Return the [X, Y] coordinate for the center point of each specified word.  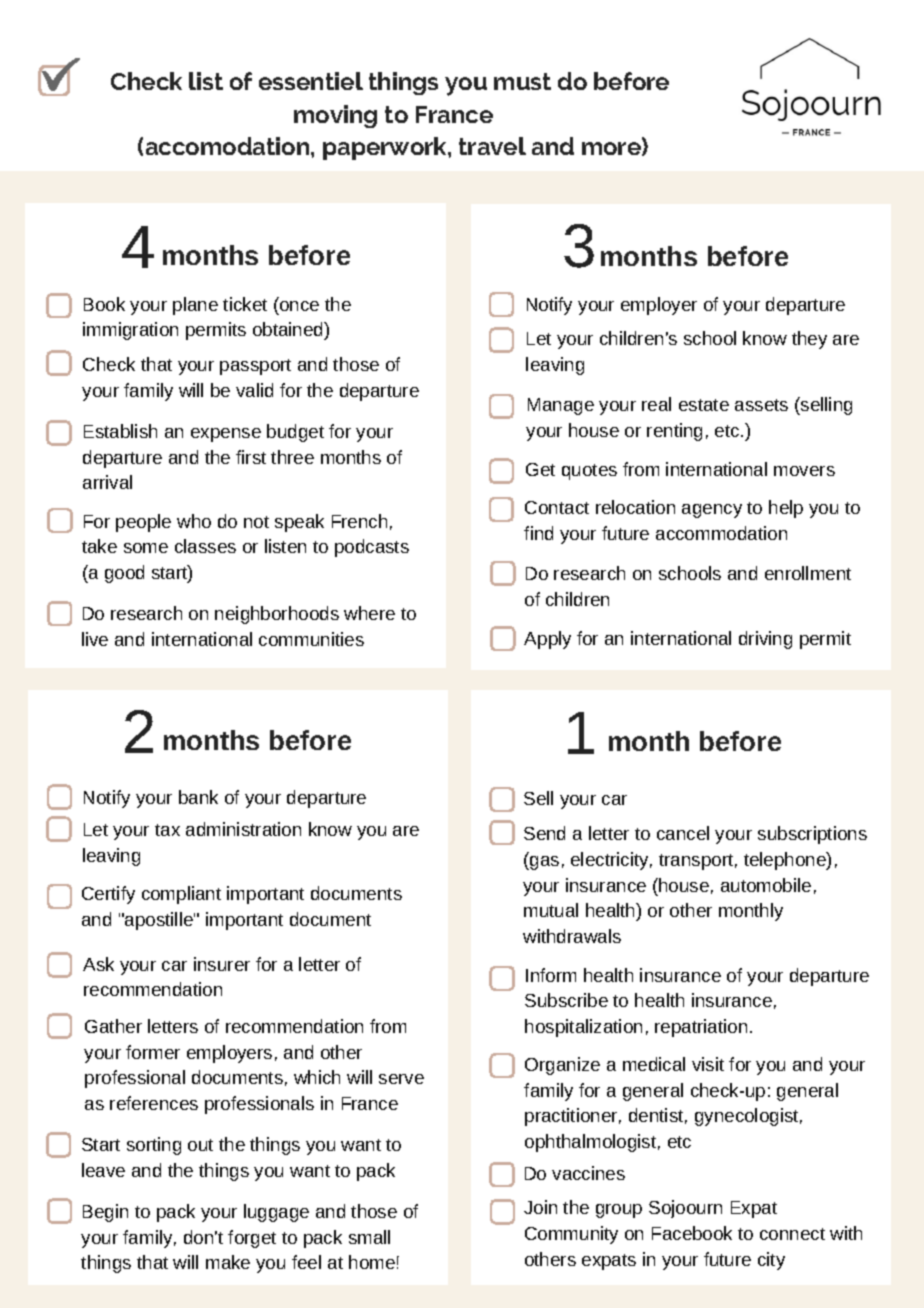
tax [167, 830]
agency [712, 511]
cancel [683, 833]
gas [543, 863]
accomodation [229, 146]
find [538, 533]
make [228, 1262]
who [194, 521]
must [522, 81]
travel [492, 146]
